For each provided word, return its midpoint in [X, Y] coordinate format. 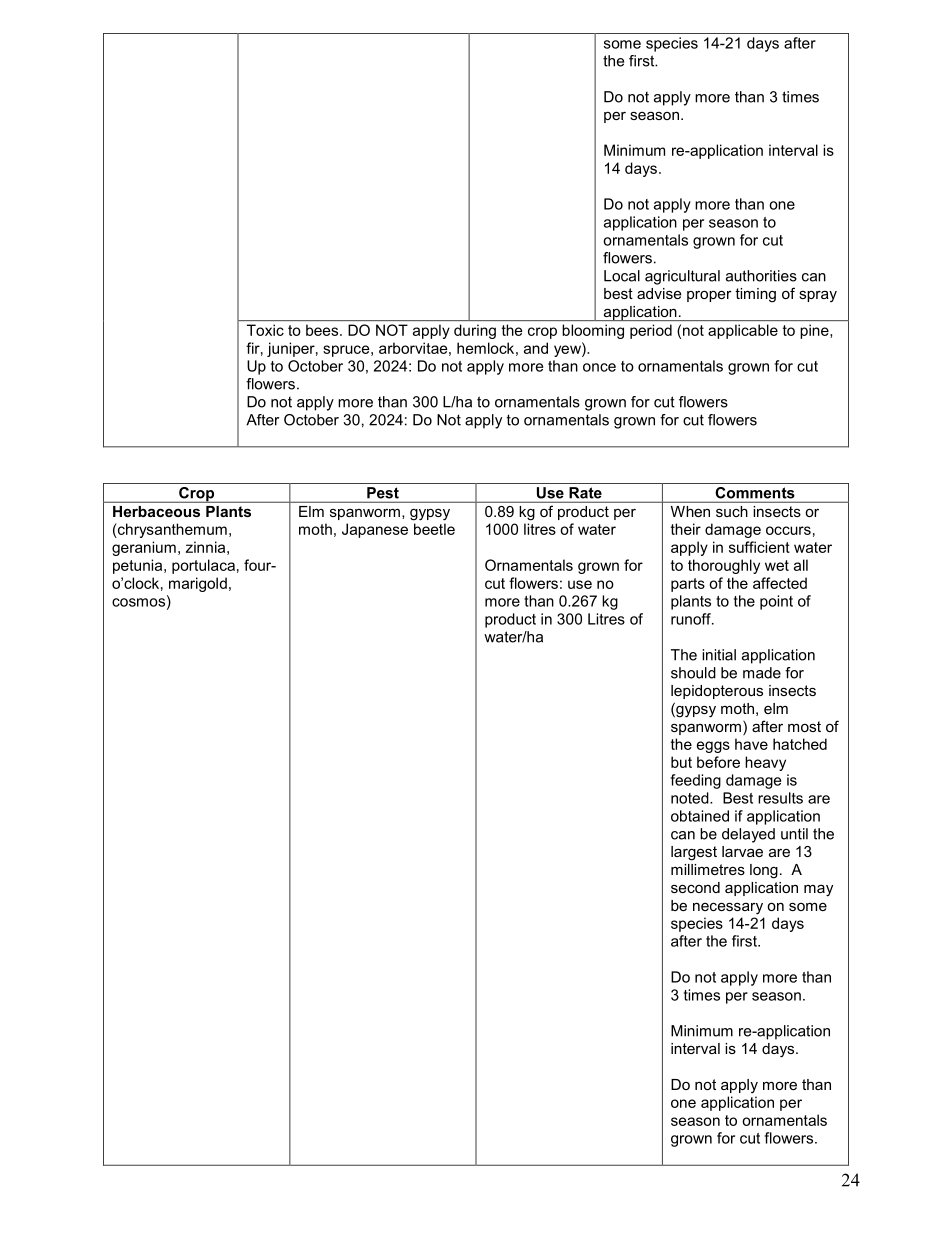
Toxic [265, 330]
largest [694, 853]
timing [755, 295]
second [695, 887]
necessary [728, 908]
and [536, 348]
